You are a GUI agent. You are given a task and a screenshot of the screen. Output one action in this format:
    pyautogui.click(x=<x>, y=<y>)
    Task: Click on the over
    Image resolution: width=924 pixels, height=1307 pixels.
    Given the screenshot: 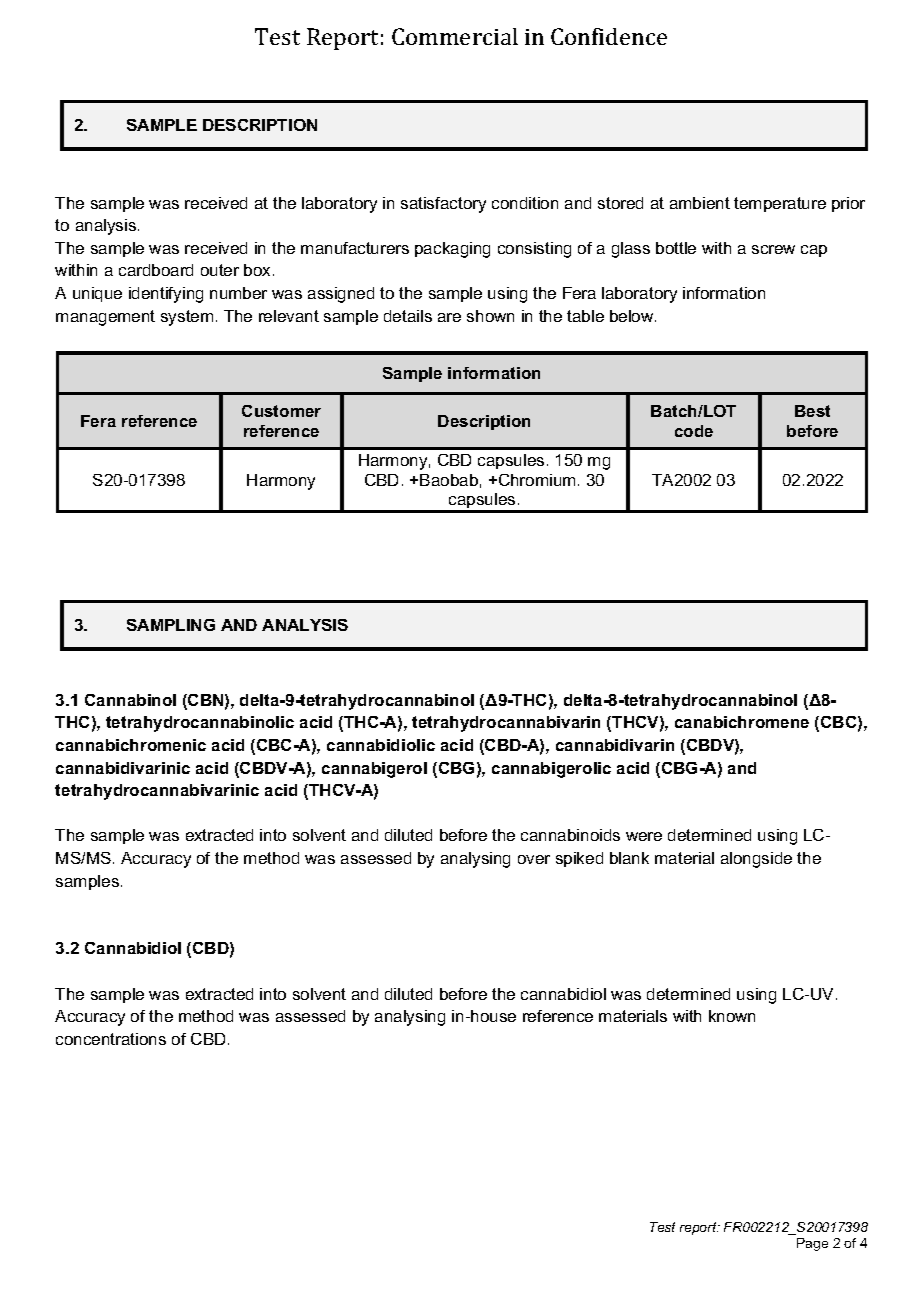 What is the action you would take?
    pyautogui.click(x=534, y=859)
